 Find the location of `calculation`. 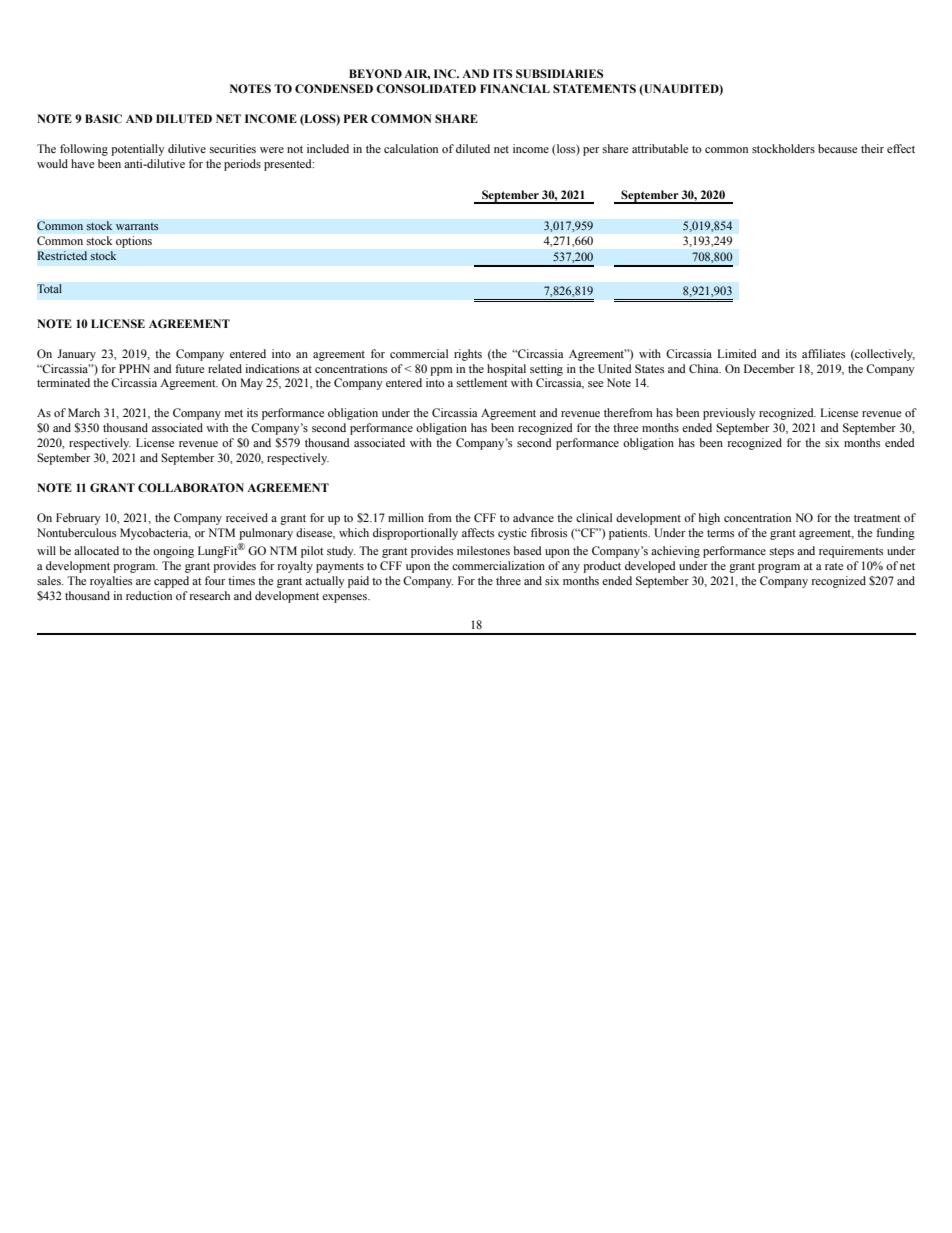

calculation is located at coordinates (411, 148).
